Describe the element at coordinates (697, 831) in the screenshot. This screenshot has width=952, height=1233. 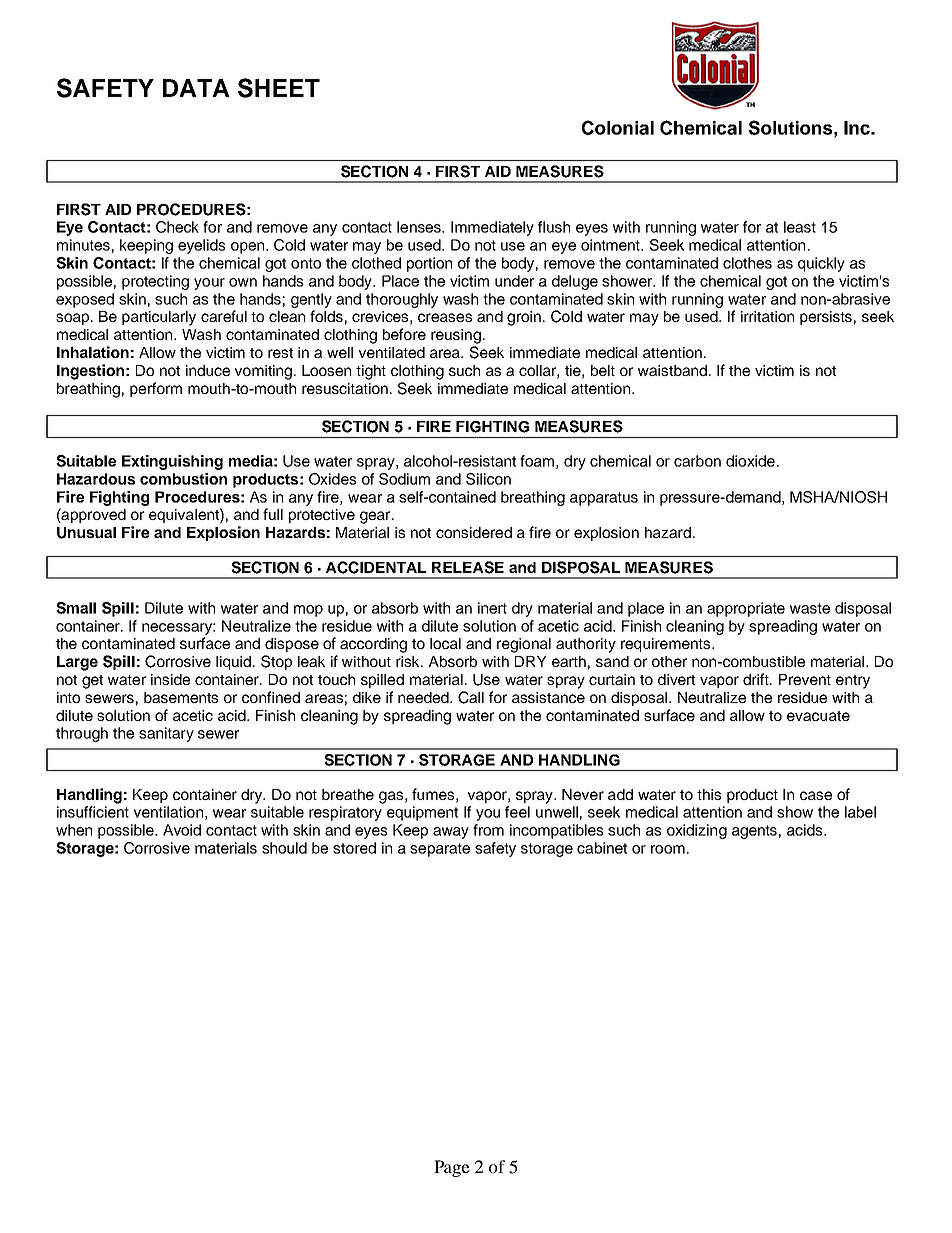
I see `oxidizing` at that location.
